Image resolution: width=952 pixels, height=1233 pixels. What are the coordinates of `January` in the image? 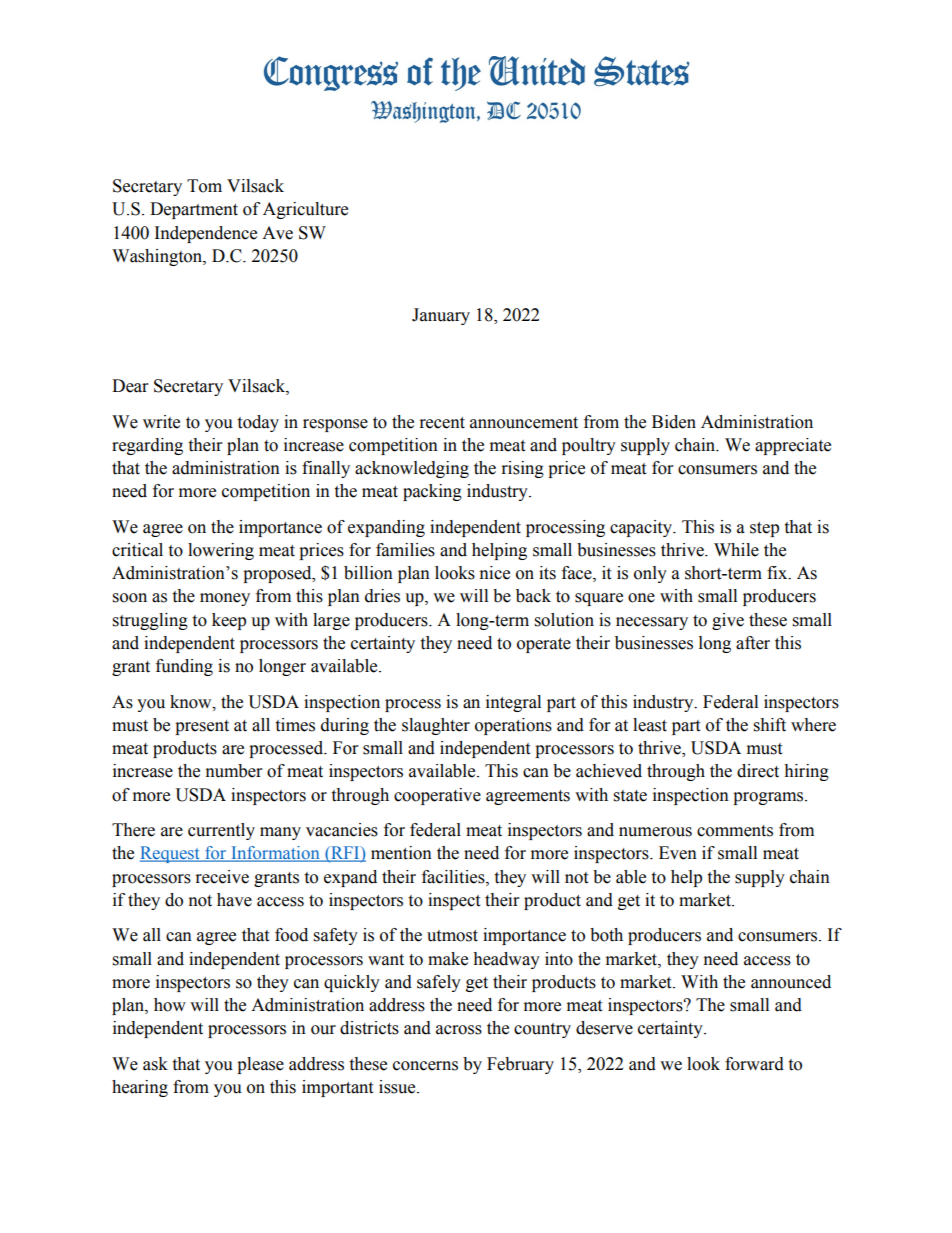 It's located at (441, 316).
